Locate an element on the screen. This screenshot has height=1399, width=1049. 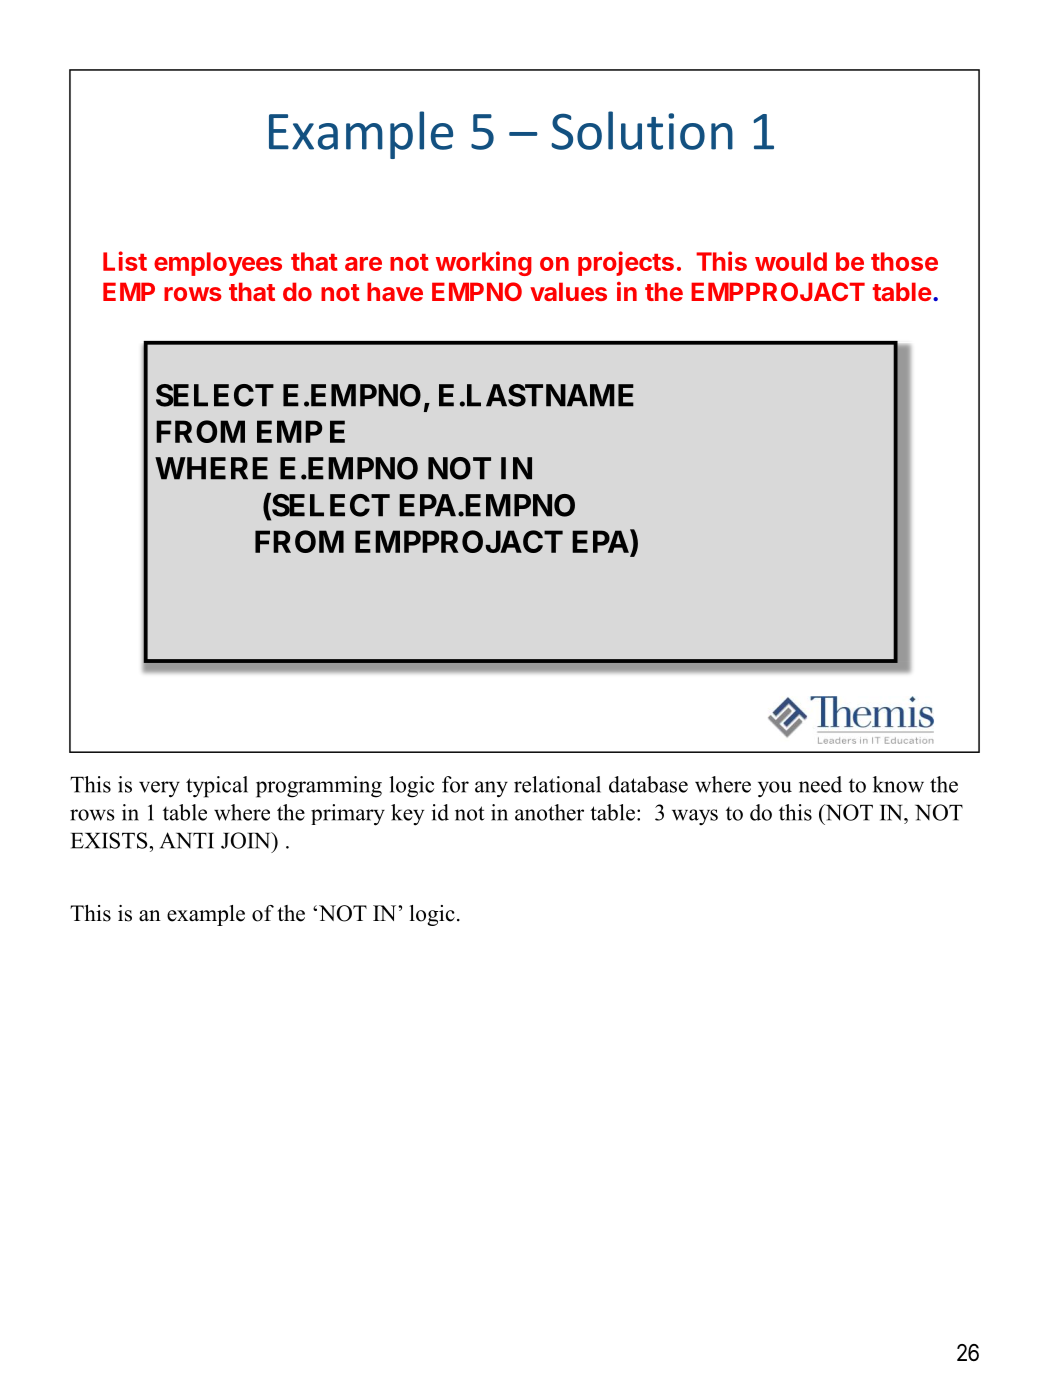
working is located at coordinates (484, 263).
